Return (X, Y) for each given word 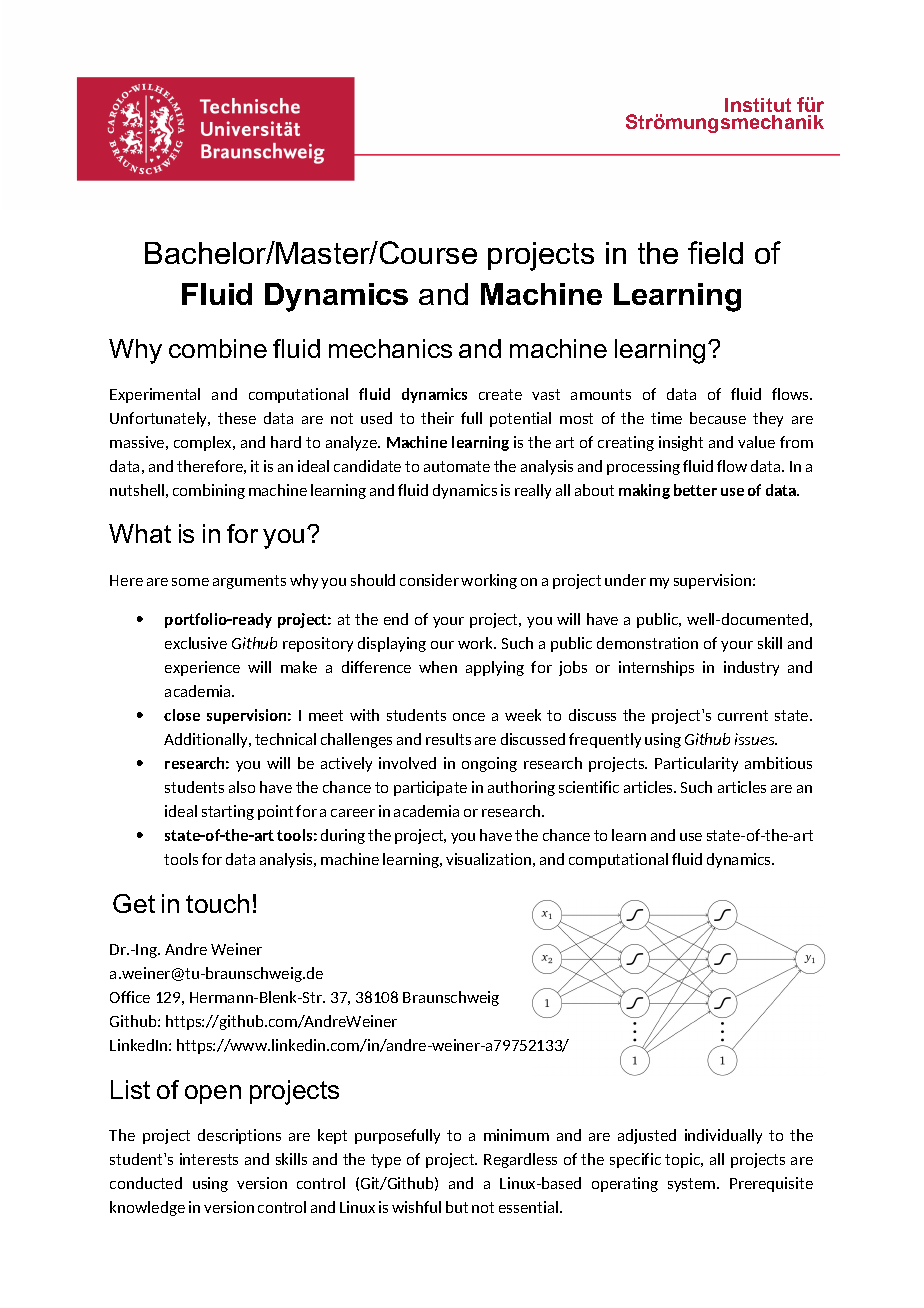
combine (218, 348)
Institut (758, 105)
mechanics (390, 348)
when (438, 667)
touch (217, 903)
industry (751, 668)
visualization (488, 859)
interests (209, 1159)
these (237, 418)
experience (202, 668)
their (437, 418)
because (718, 418)
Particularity (696, 764)
